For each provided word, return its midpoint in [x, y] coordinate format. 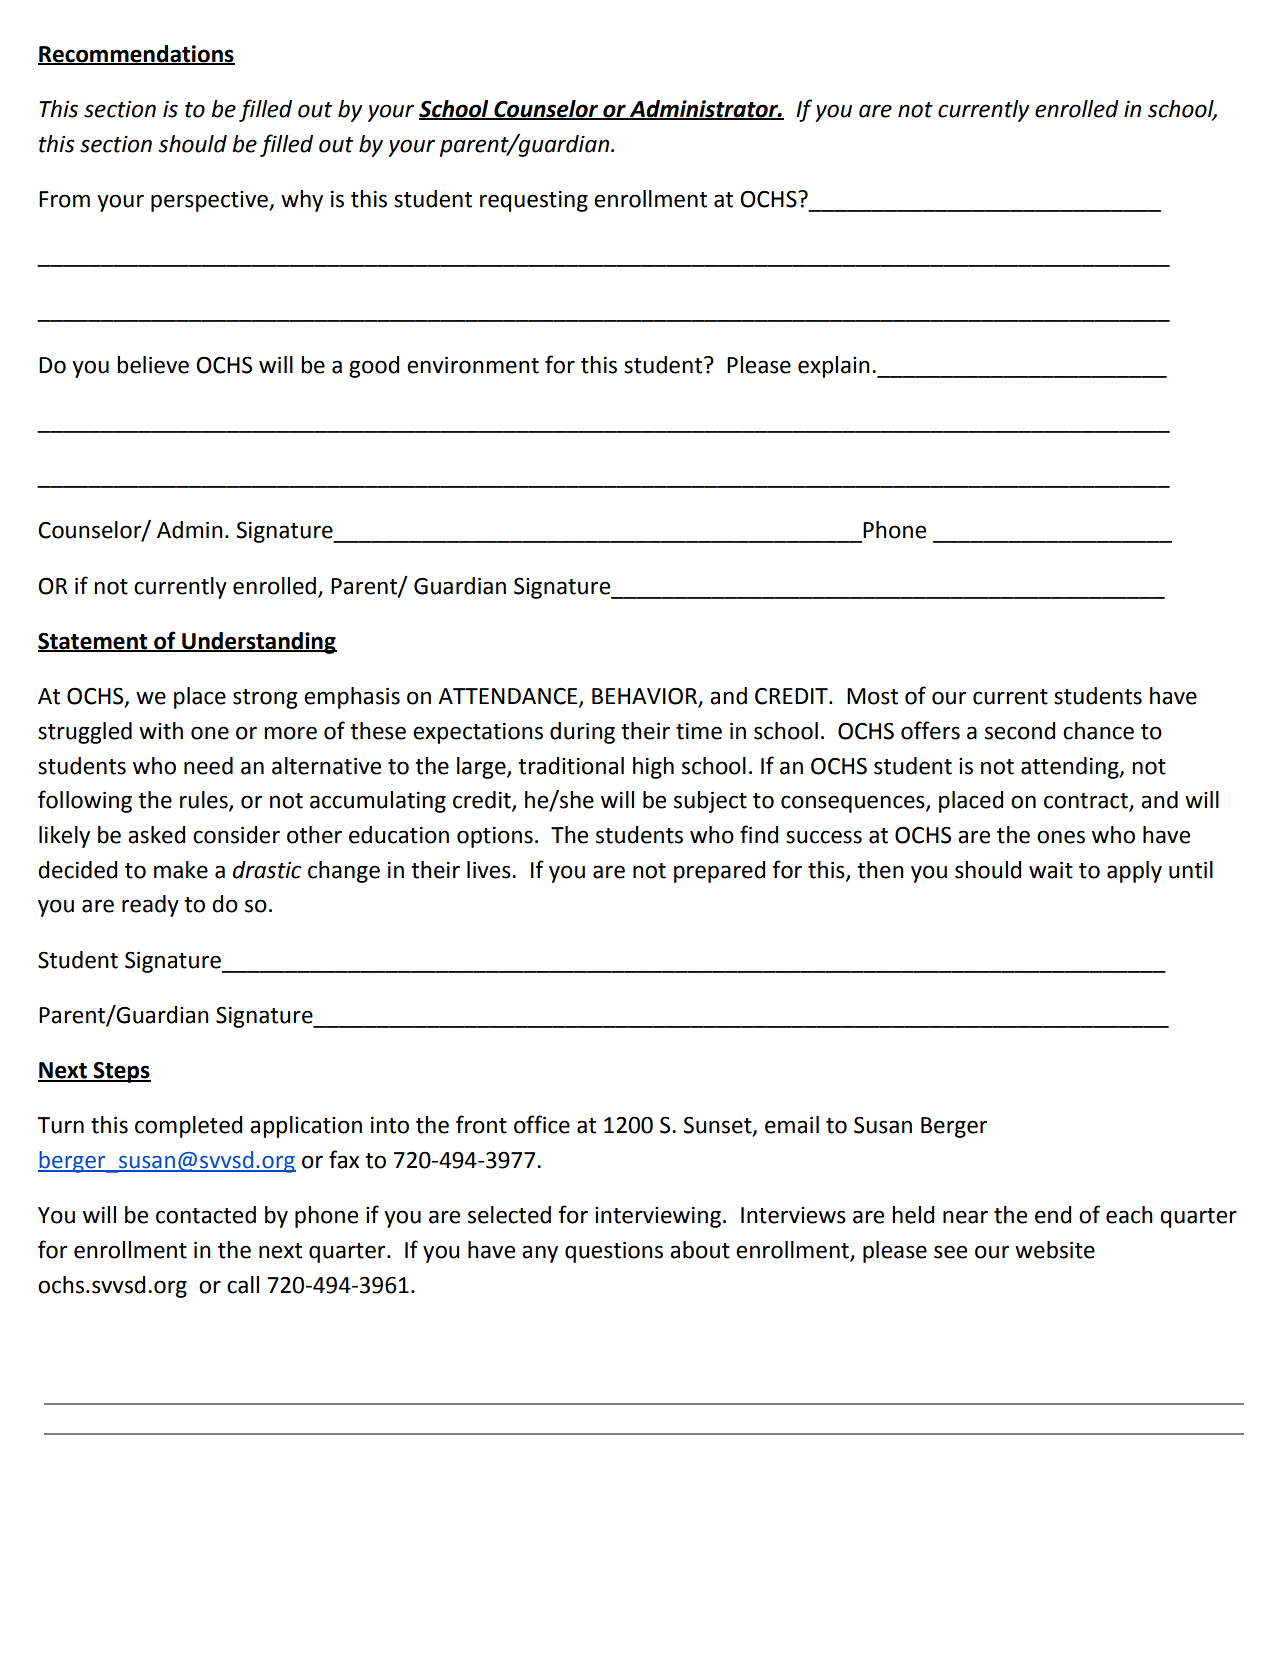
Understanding [258, 643]
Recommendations [136, 54]
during [582, 733]
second [1020, 731]
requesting [534, 201]
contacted [206, 1215]
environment [473, 365]
